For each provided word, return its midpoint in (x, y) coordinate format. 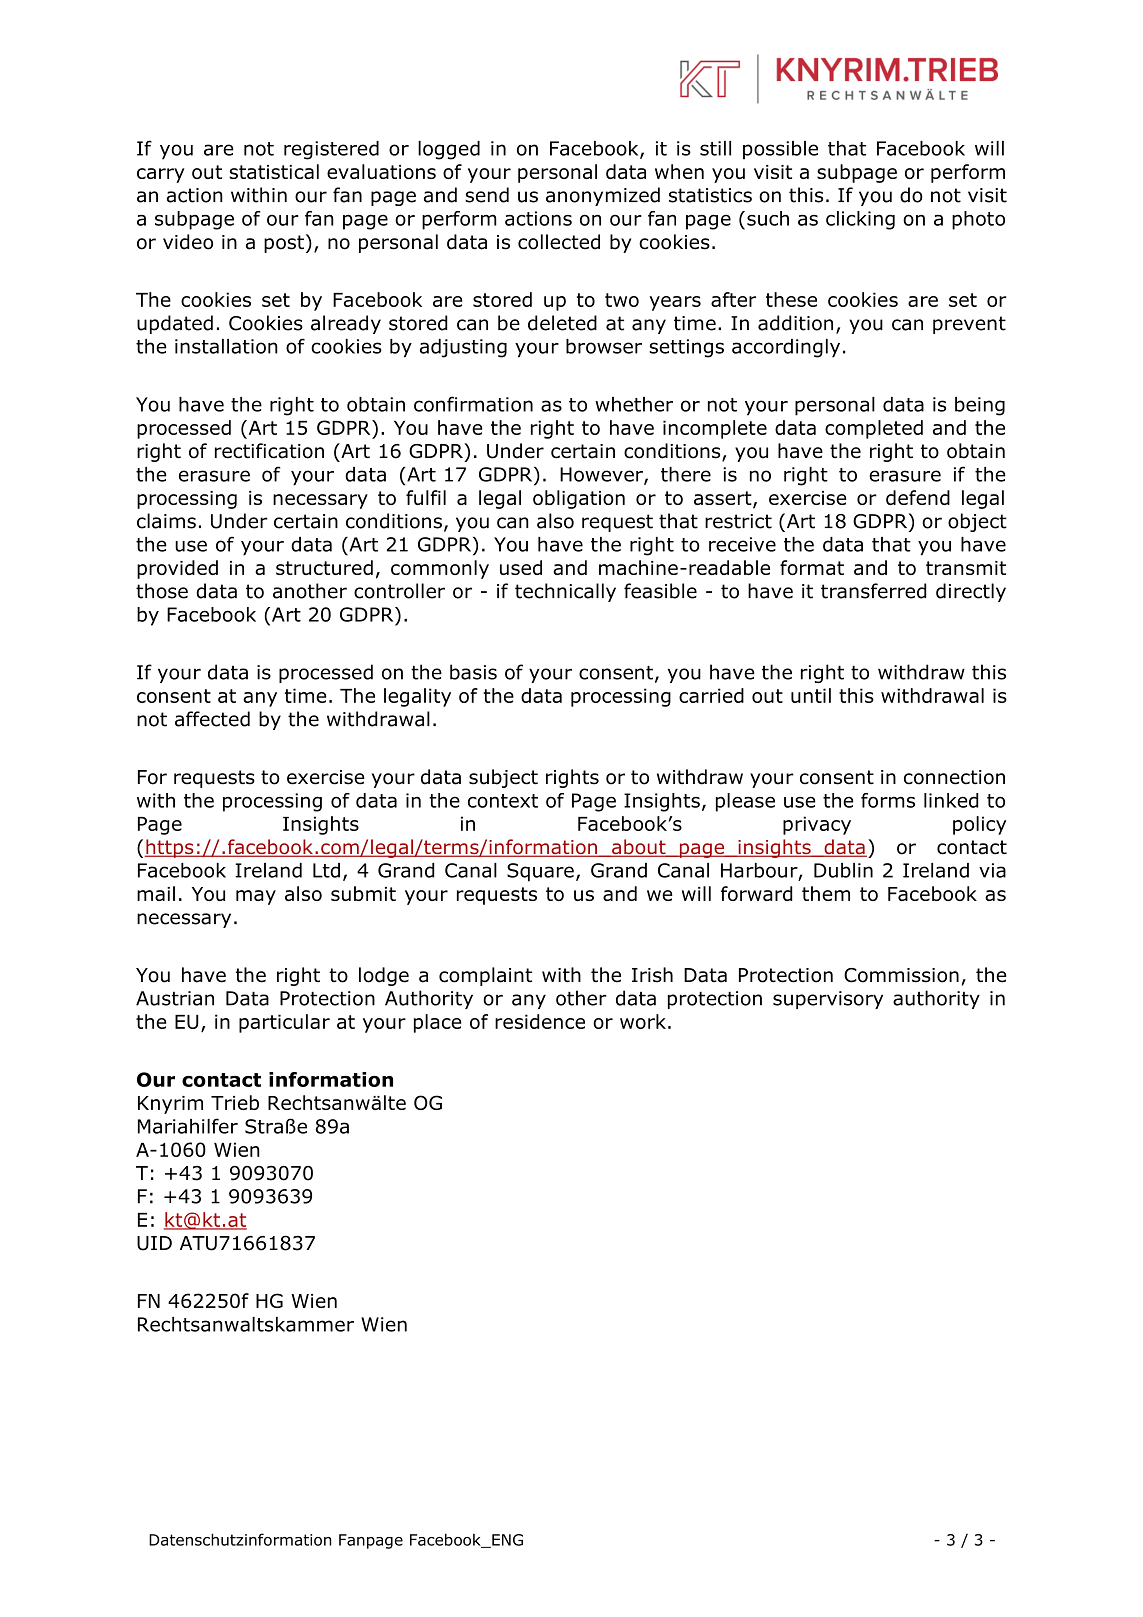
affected (212, 719)
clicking (860, 220)
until (811, 695)
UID (154, 1243)
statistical (274, 171)
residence (540, 1021)
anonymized (603, 196)
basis (473, 672)
